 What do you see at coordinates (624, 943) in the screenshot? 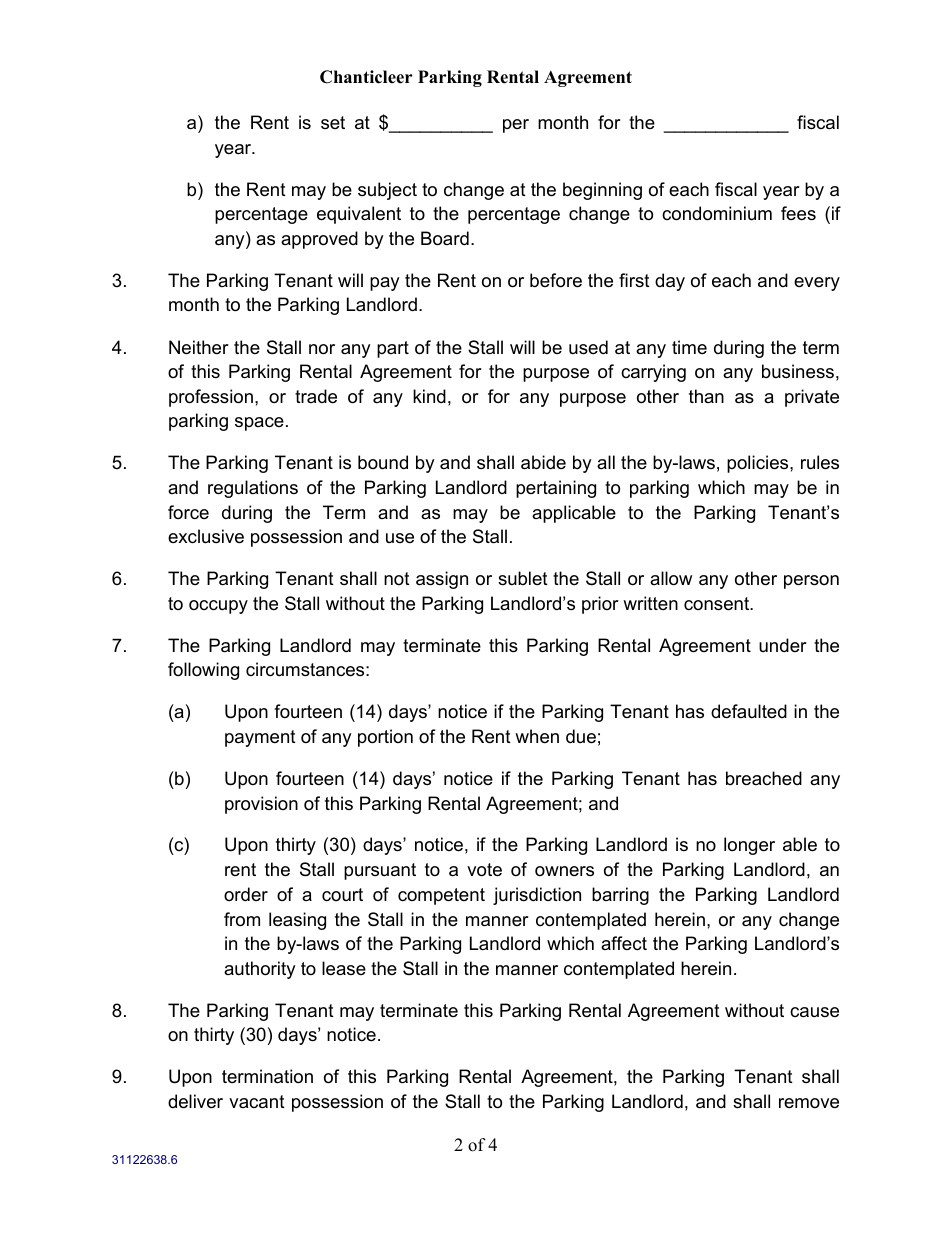
I see `affect` at bounding box center [624, 943].
